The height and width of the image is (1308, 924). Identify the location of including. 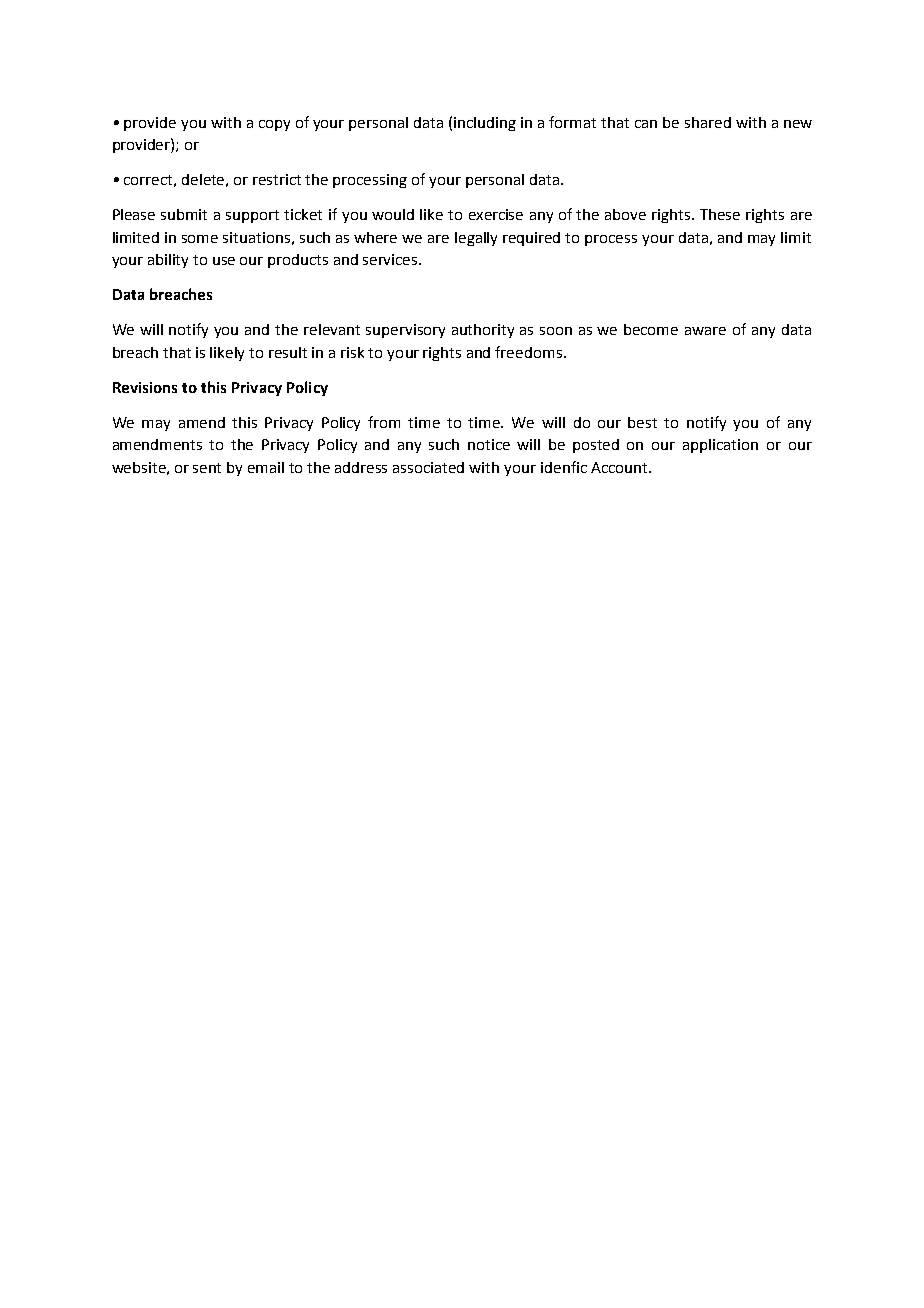
(485, 124).
